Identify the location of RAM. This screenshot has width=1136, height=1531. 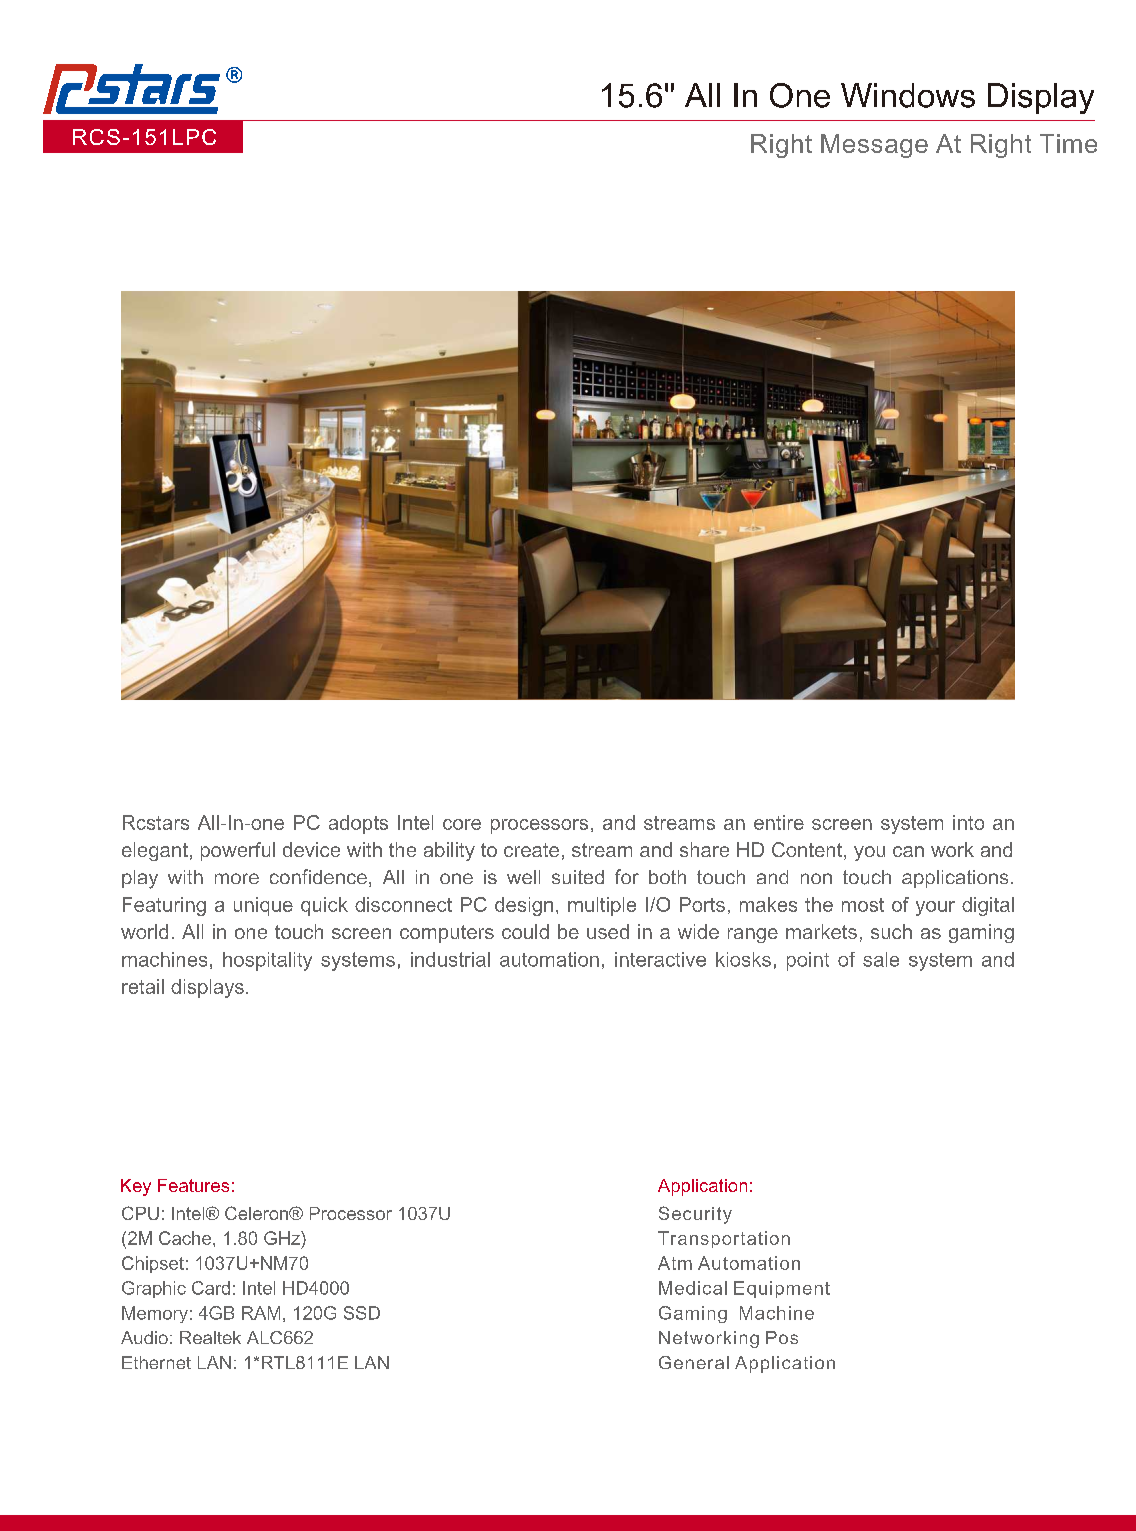
(261, 1313).
